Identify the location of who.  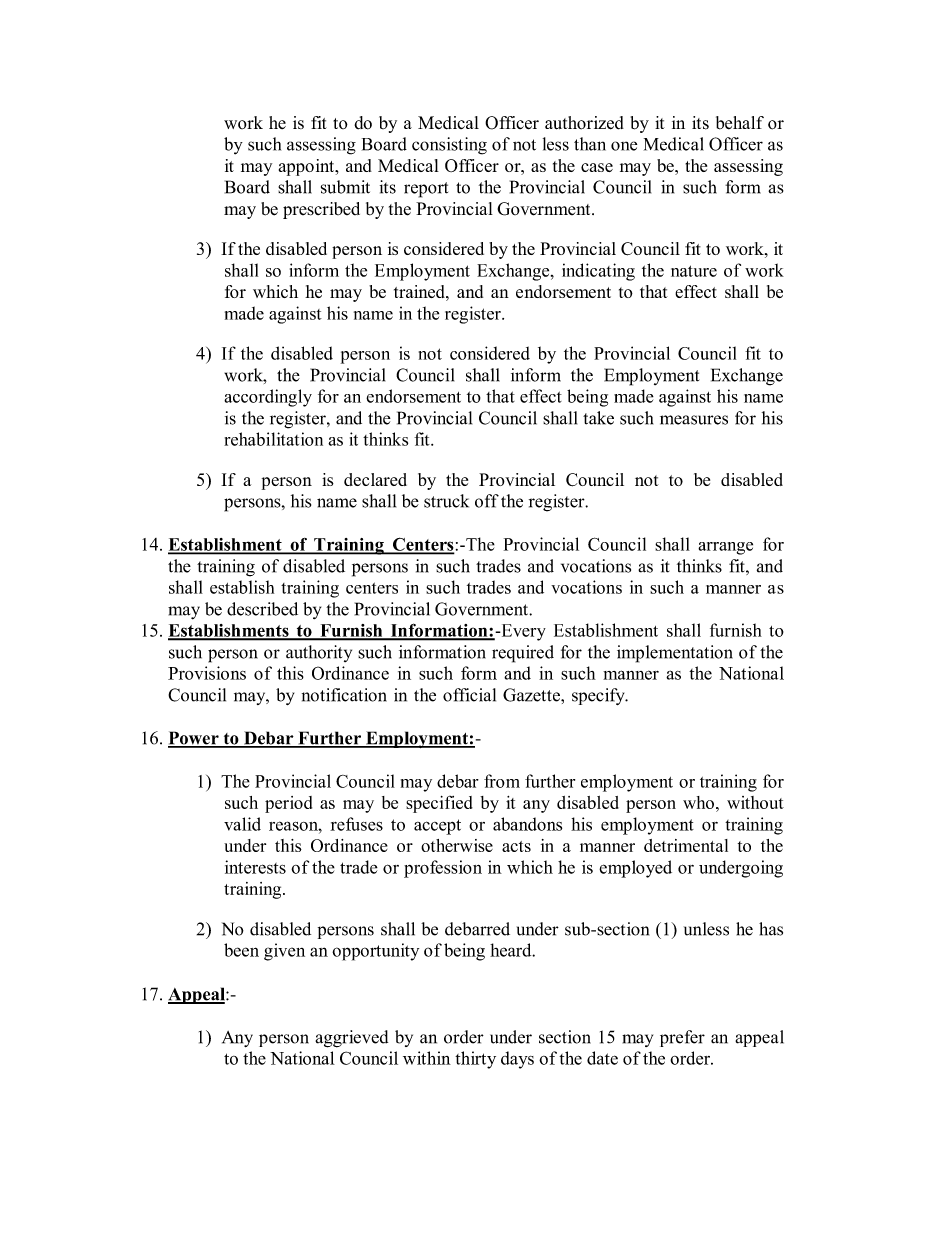
(698, 802).
